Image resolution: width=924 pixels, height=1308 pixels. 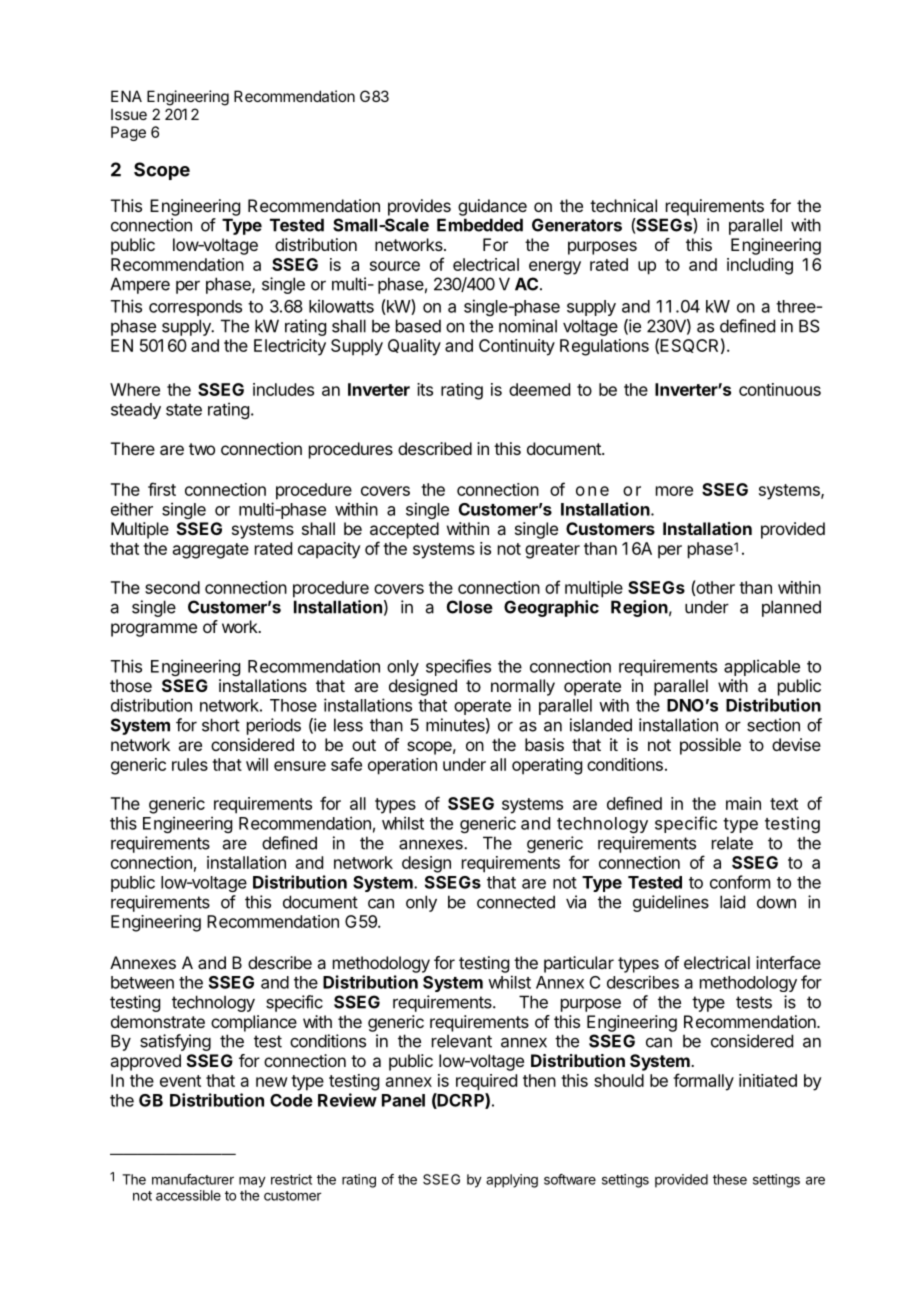 What do you see at coordinates (128, 133) in the screenshot?
I see `Page` at bounding box center [128, 133].
